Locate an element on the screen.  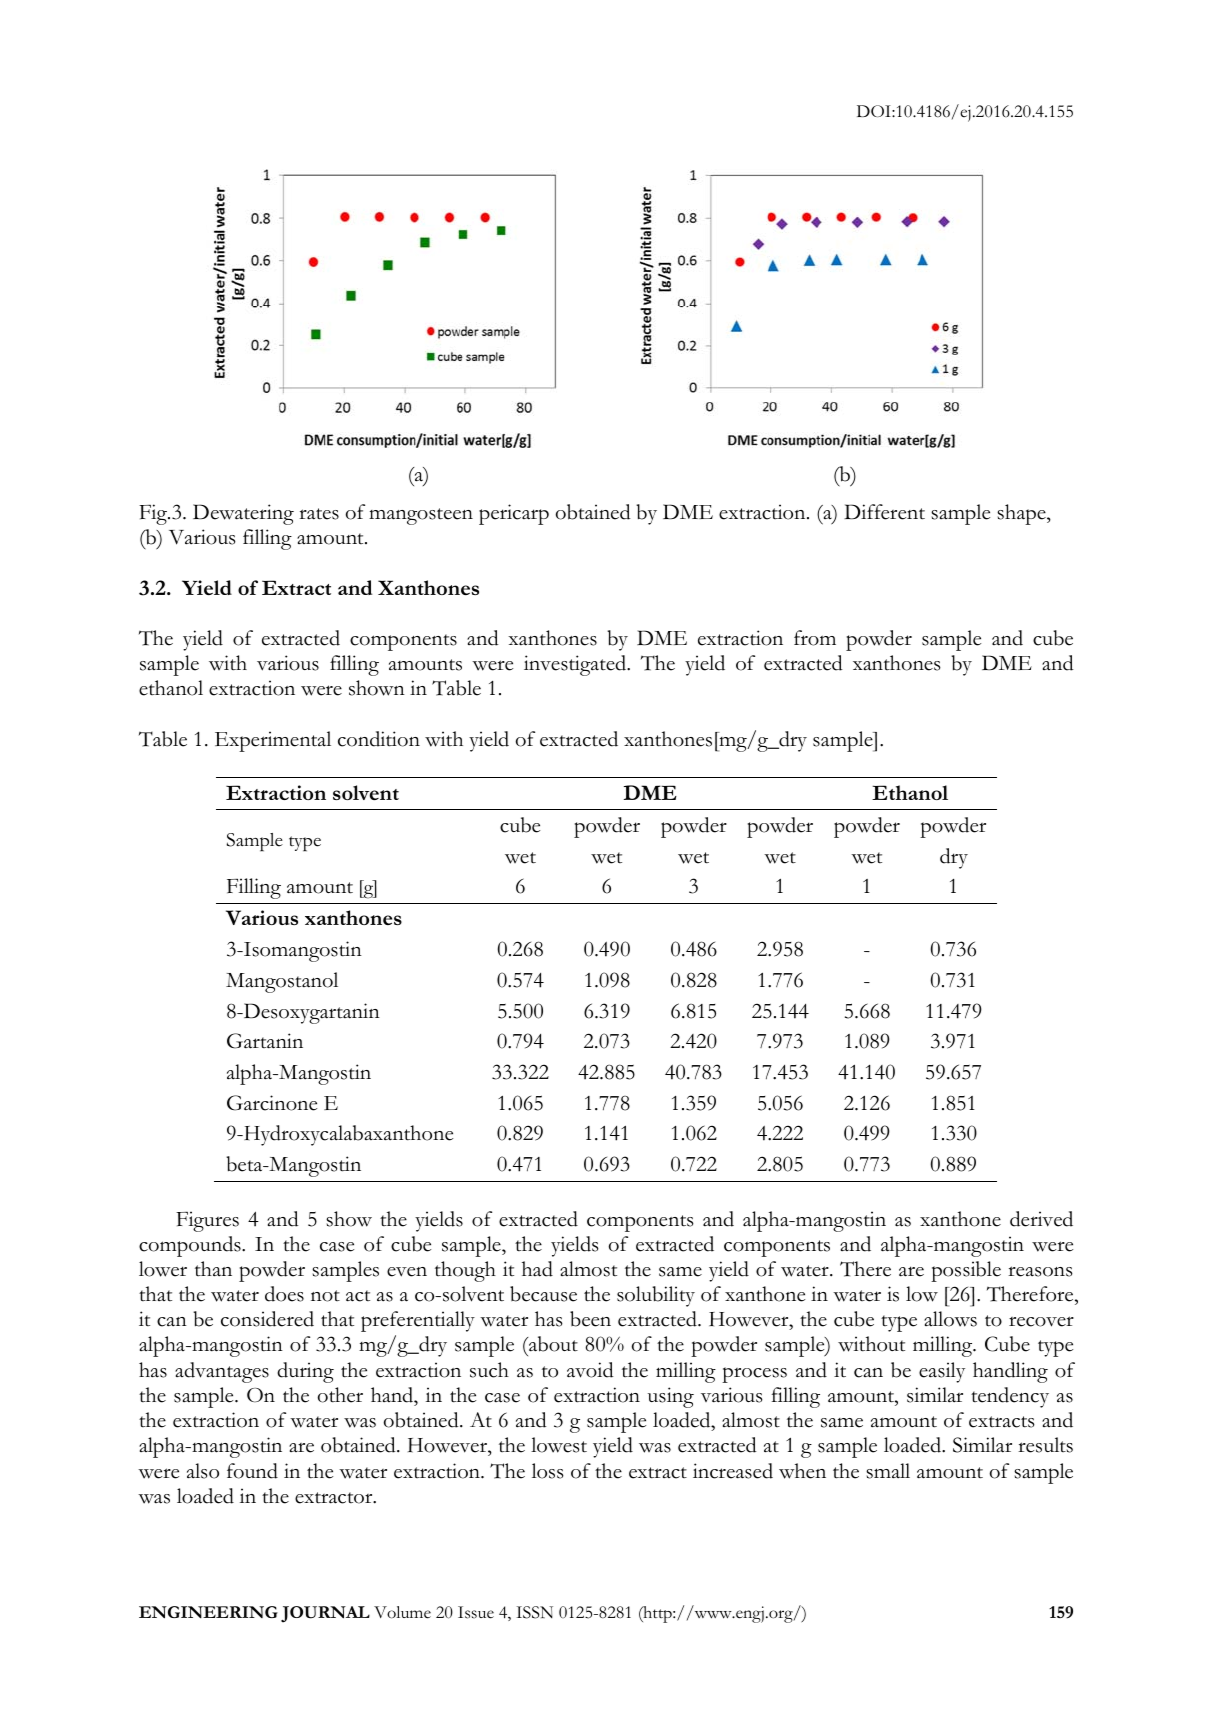
had is located at coordinates (537, 1269).
